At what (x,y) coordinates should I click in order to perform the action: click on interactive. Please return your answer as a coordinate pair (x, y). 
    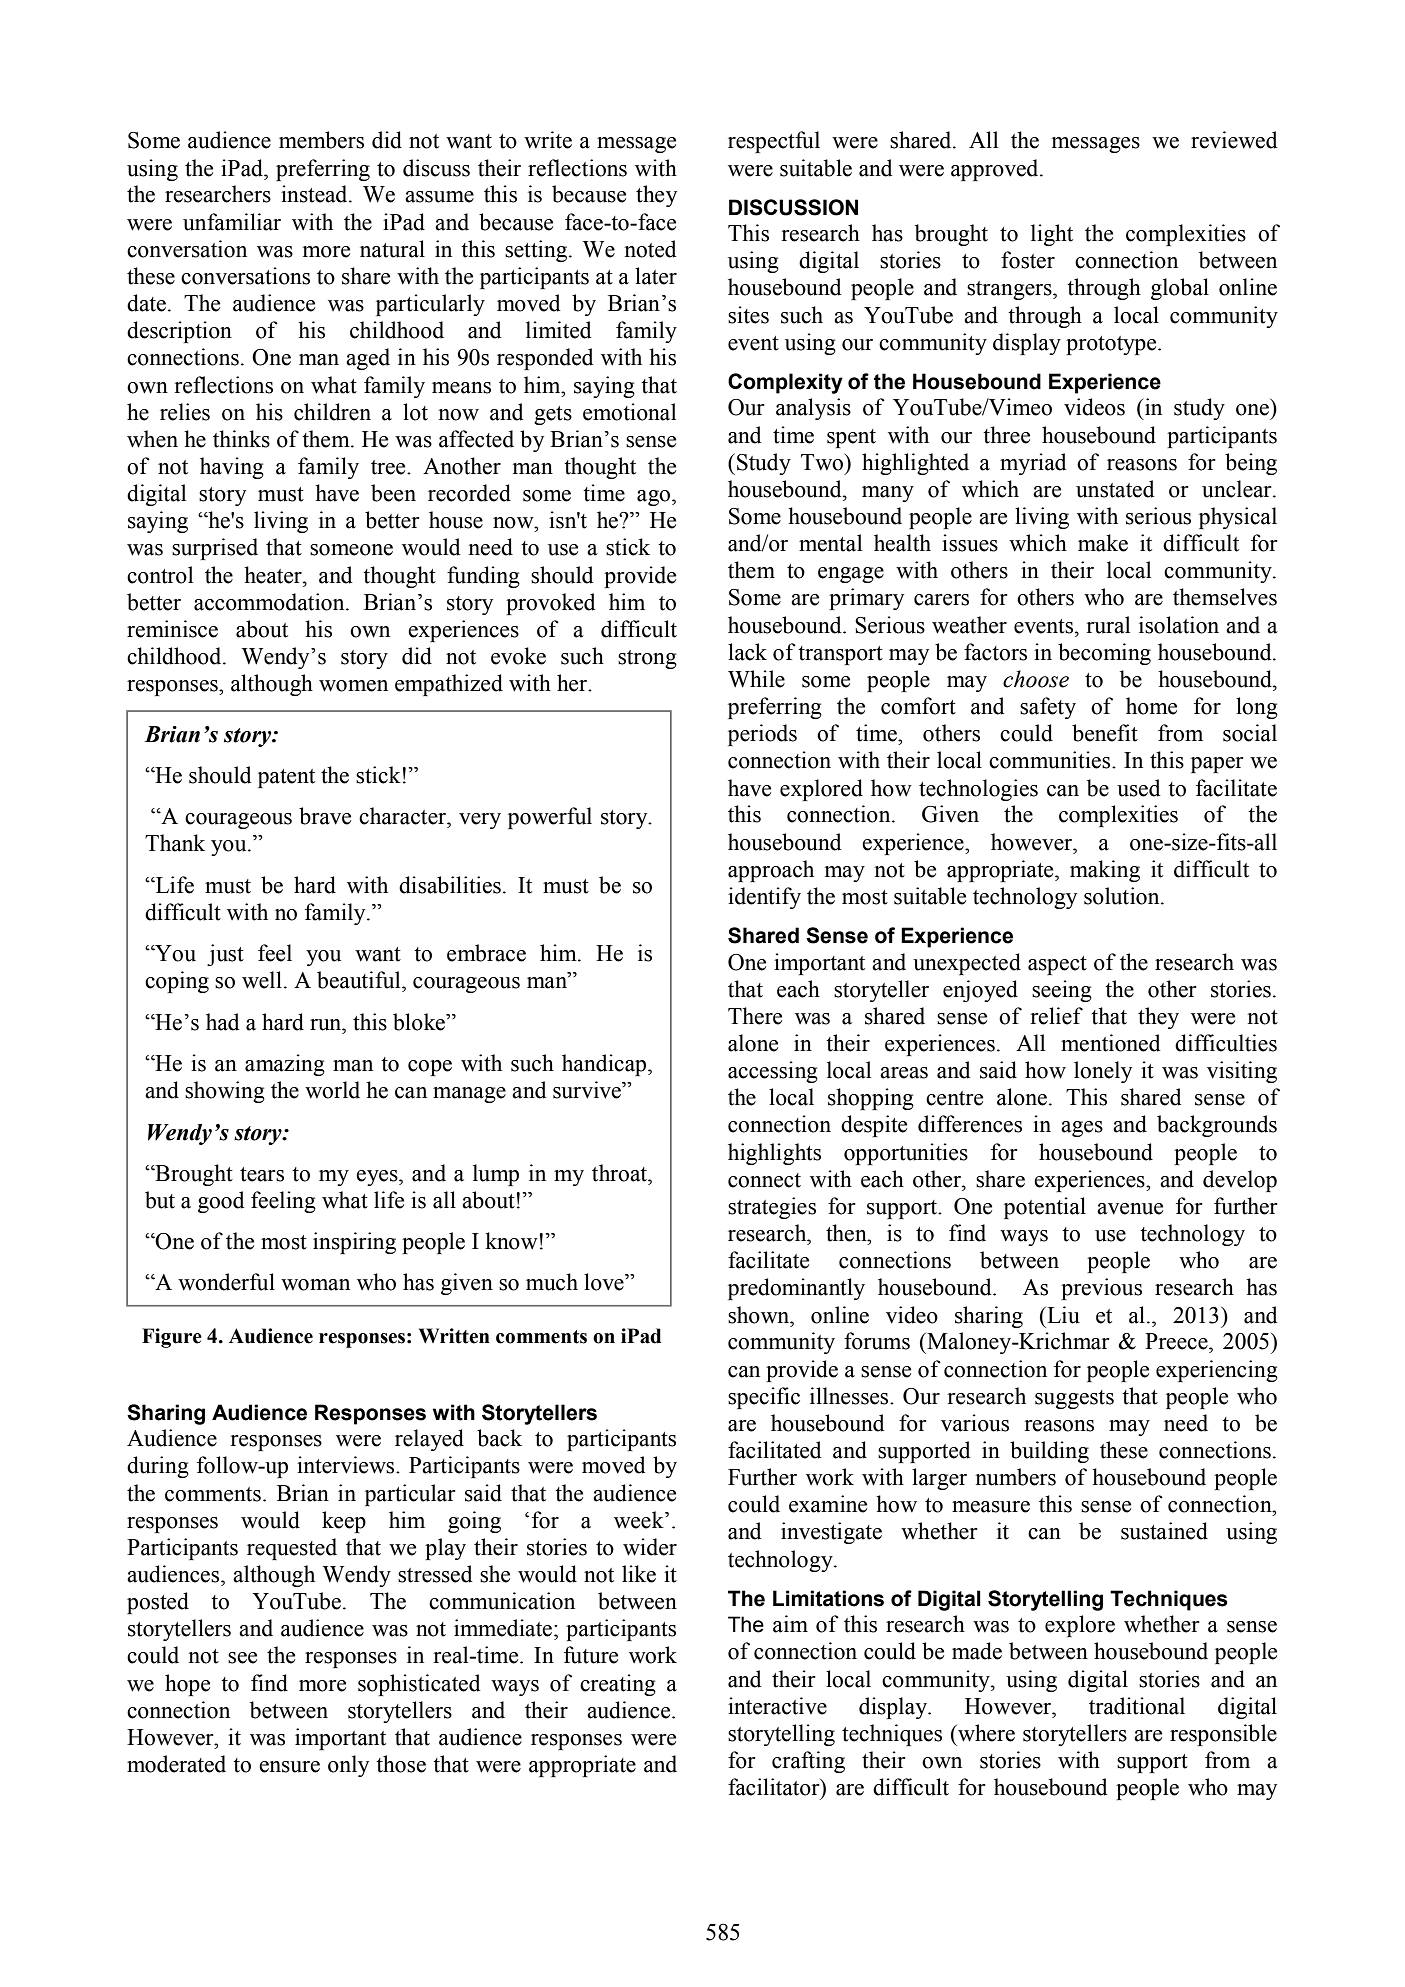
    Looking at the image, I should click on (777, 1706).
